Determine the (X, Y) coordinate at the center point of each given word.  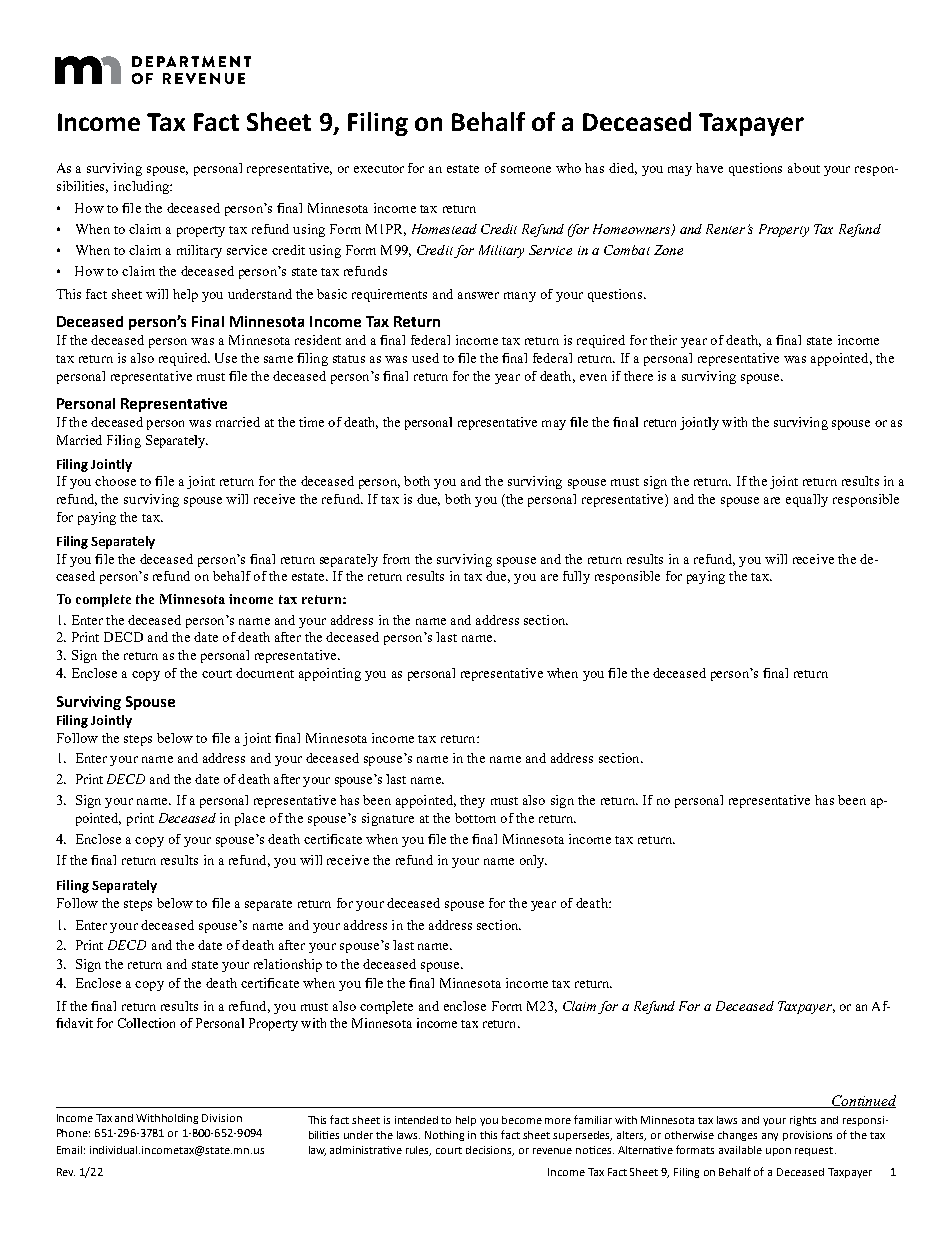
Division (222, 1118)
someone (526, 169)
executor (379, 169)
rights (803, 1121)
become (522, 1120)
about (804, 168)
